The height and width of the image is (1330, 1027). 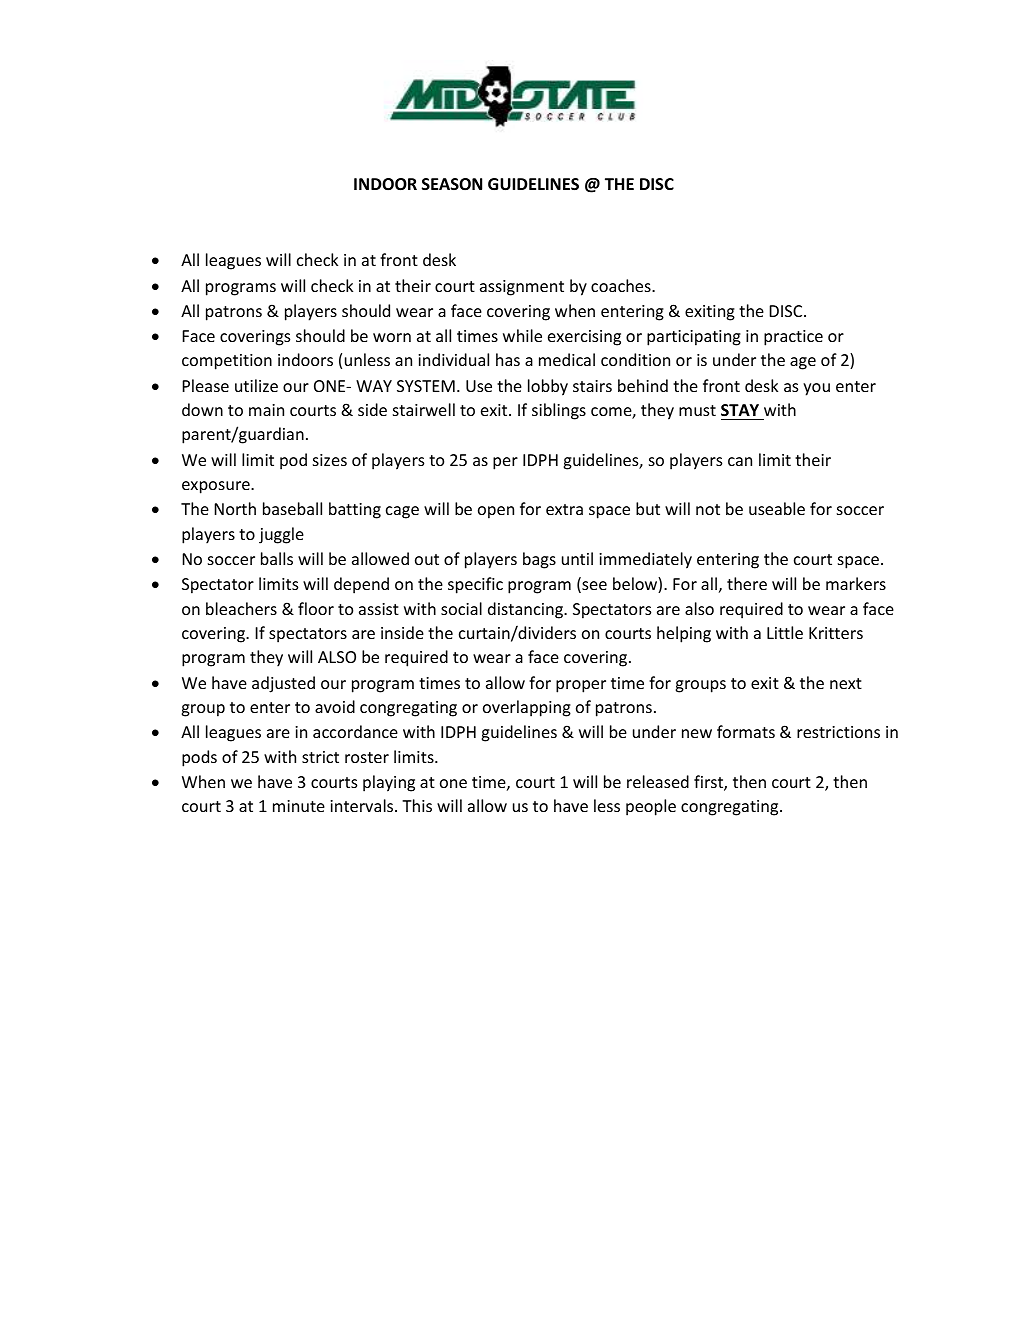 I want to click on minute, so click(x=299, y=806).
